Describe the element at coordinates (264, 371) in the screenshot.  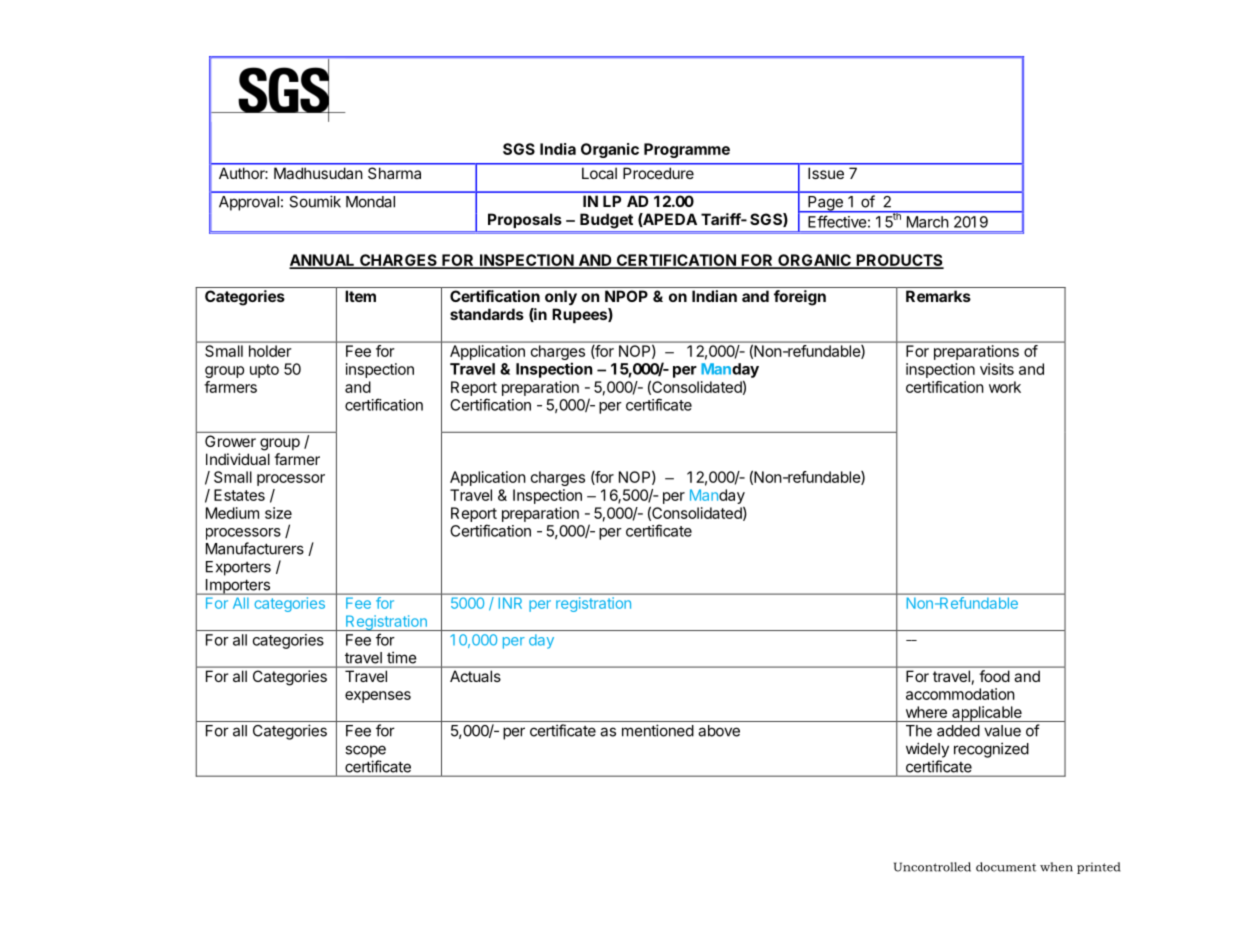
I see `upto` at that location.
